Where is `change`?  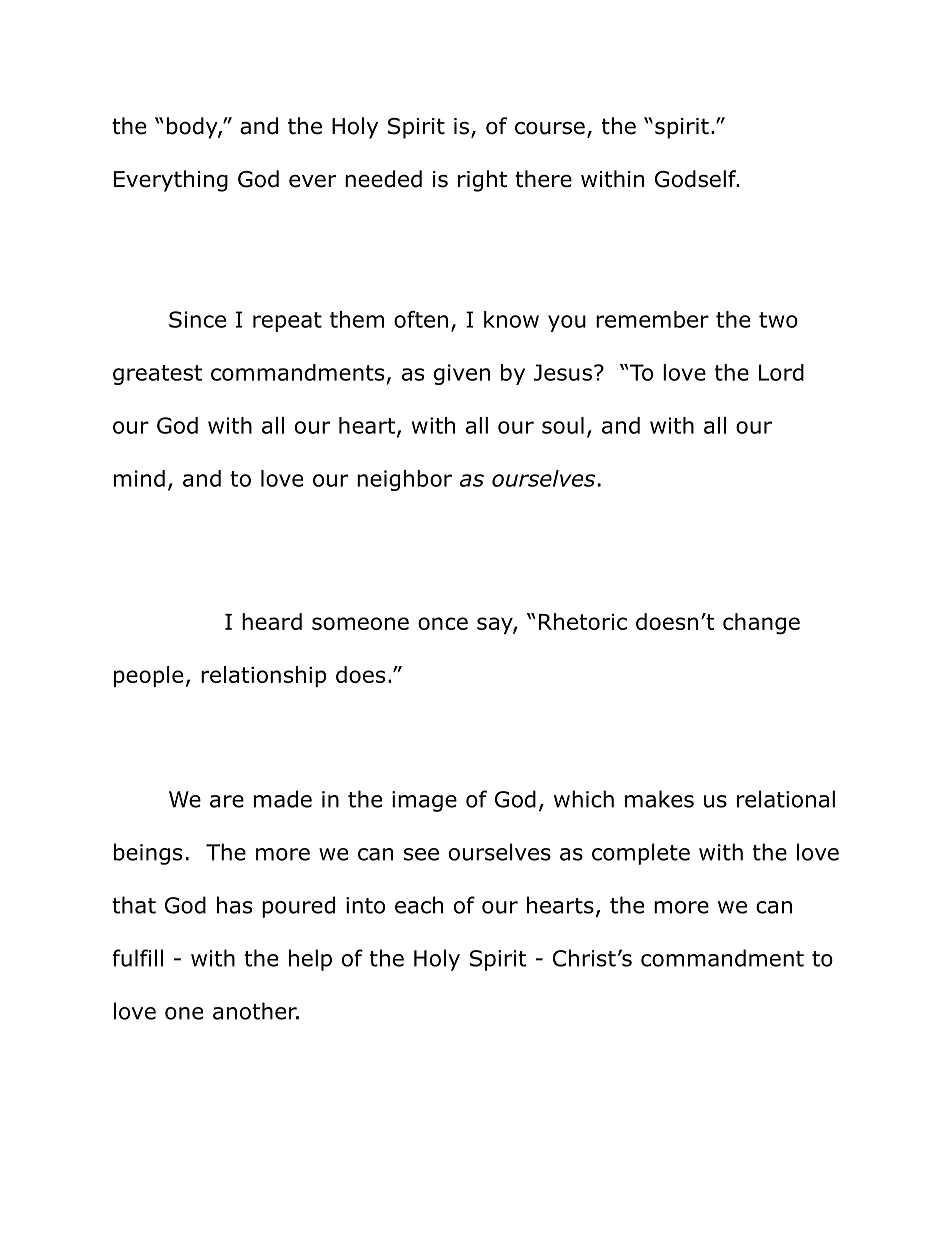
change is located at coordinates (761, 624).
